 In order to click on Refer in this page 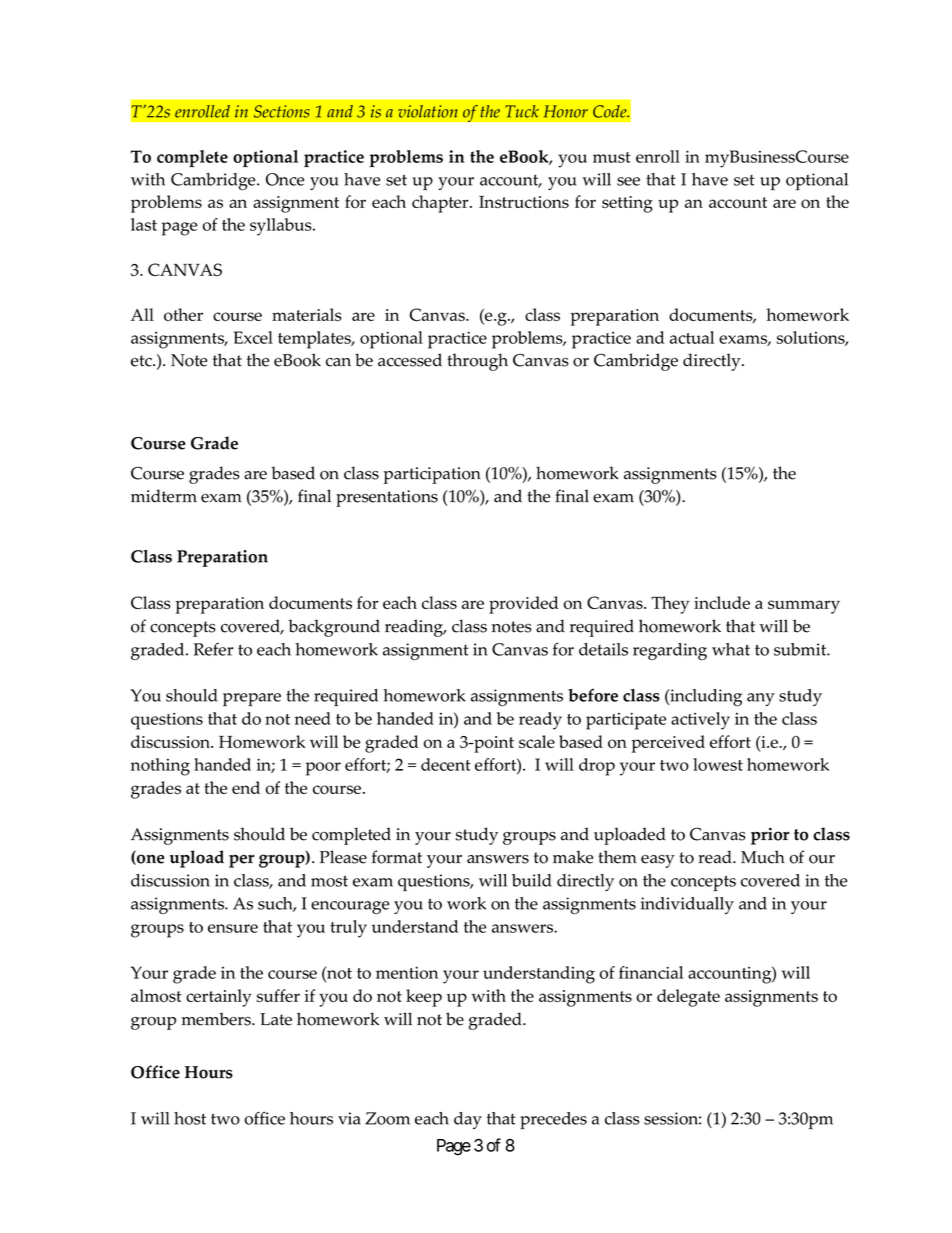, I will do `click(213, 649)`.
